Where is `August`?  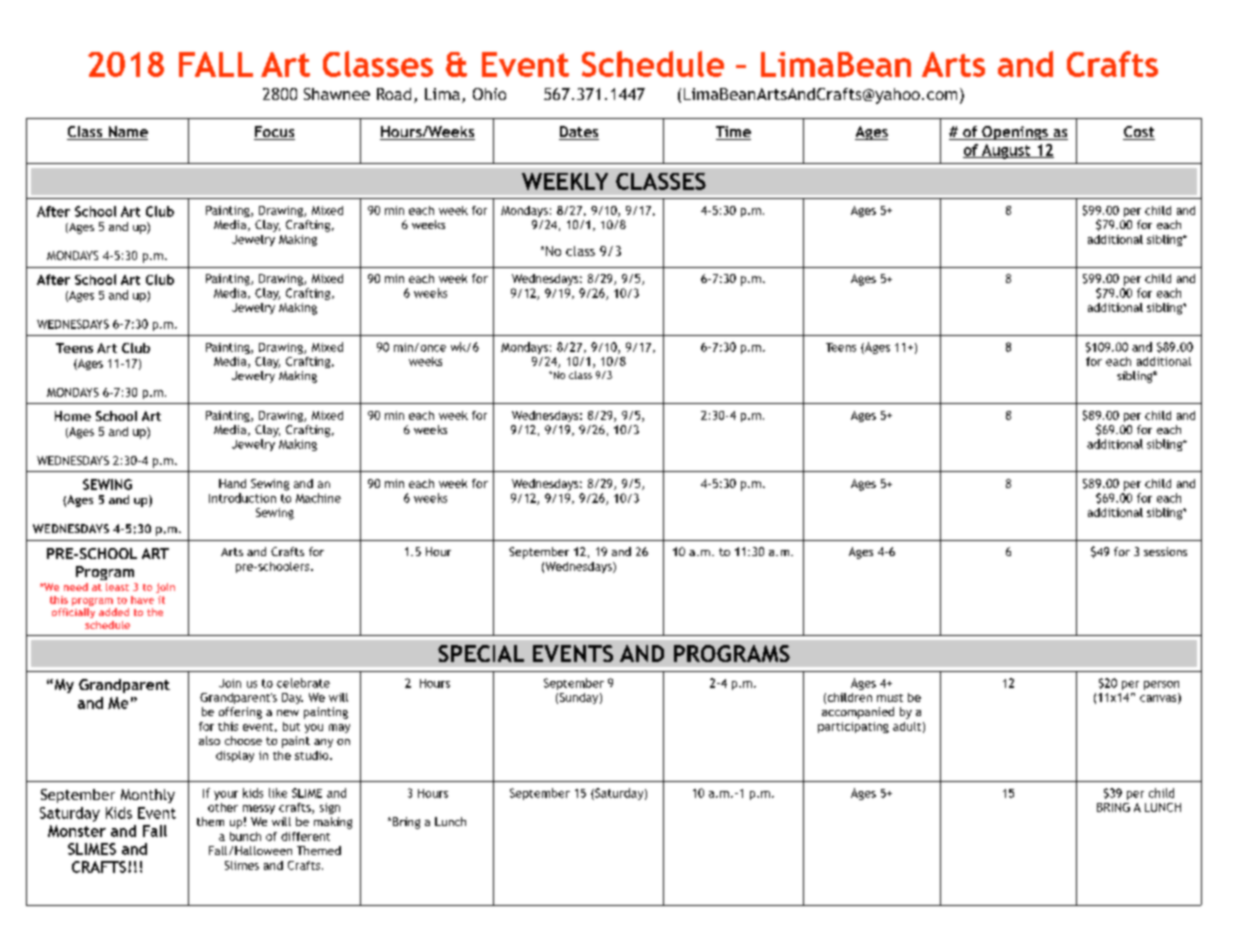
August is located at coordinates (1006, 151).
